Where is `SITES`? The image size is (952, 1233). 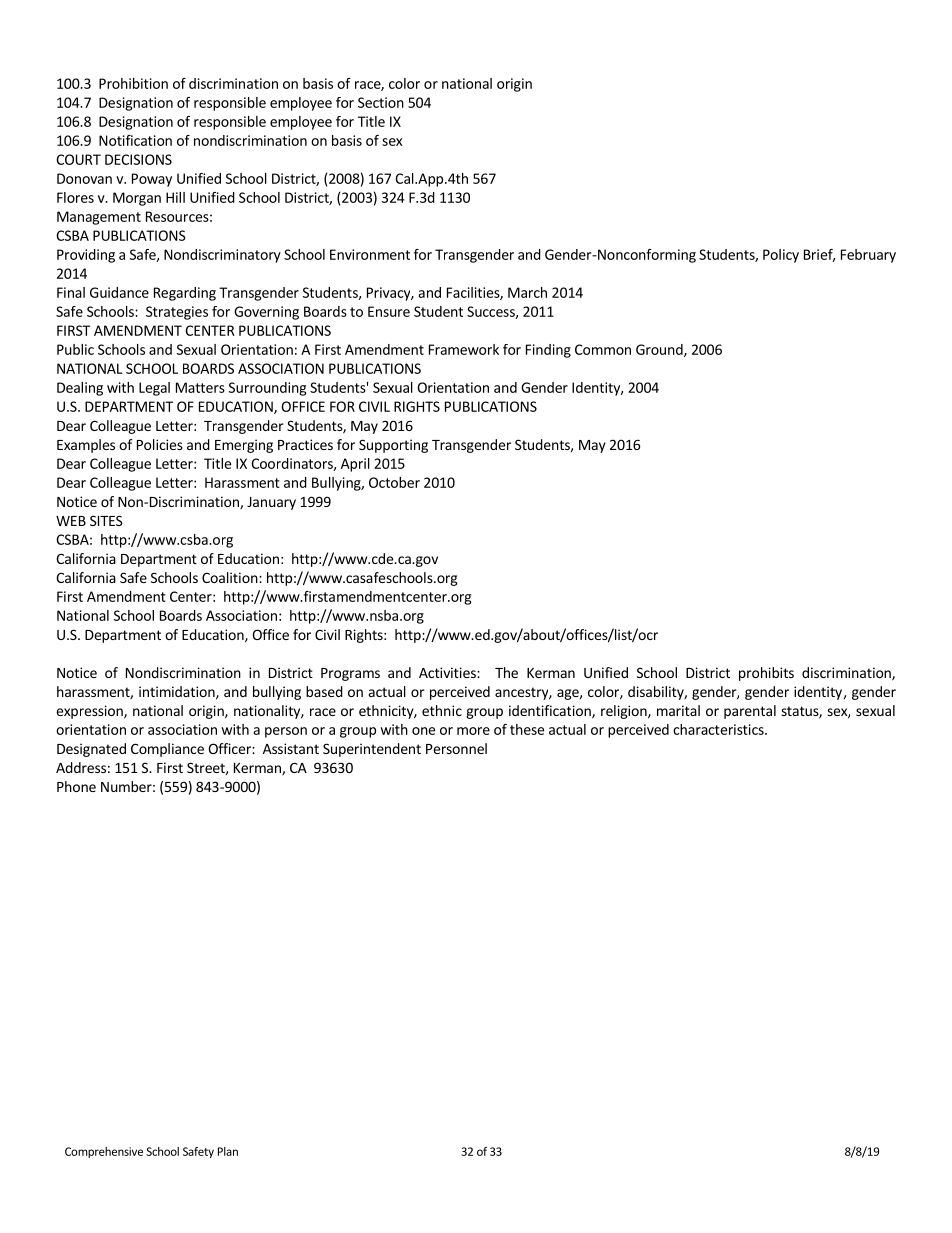 SITES is located at coordinates (106, 520).
